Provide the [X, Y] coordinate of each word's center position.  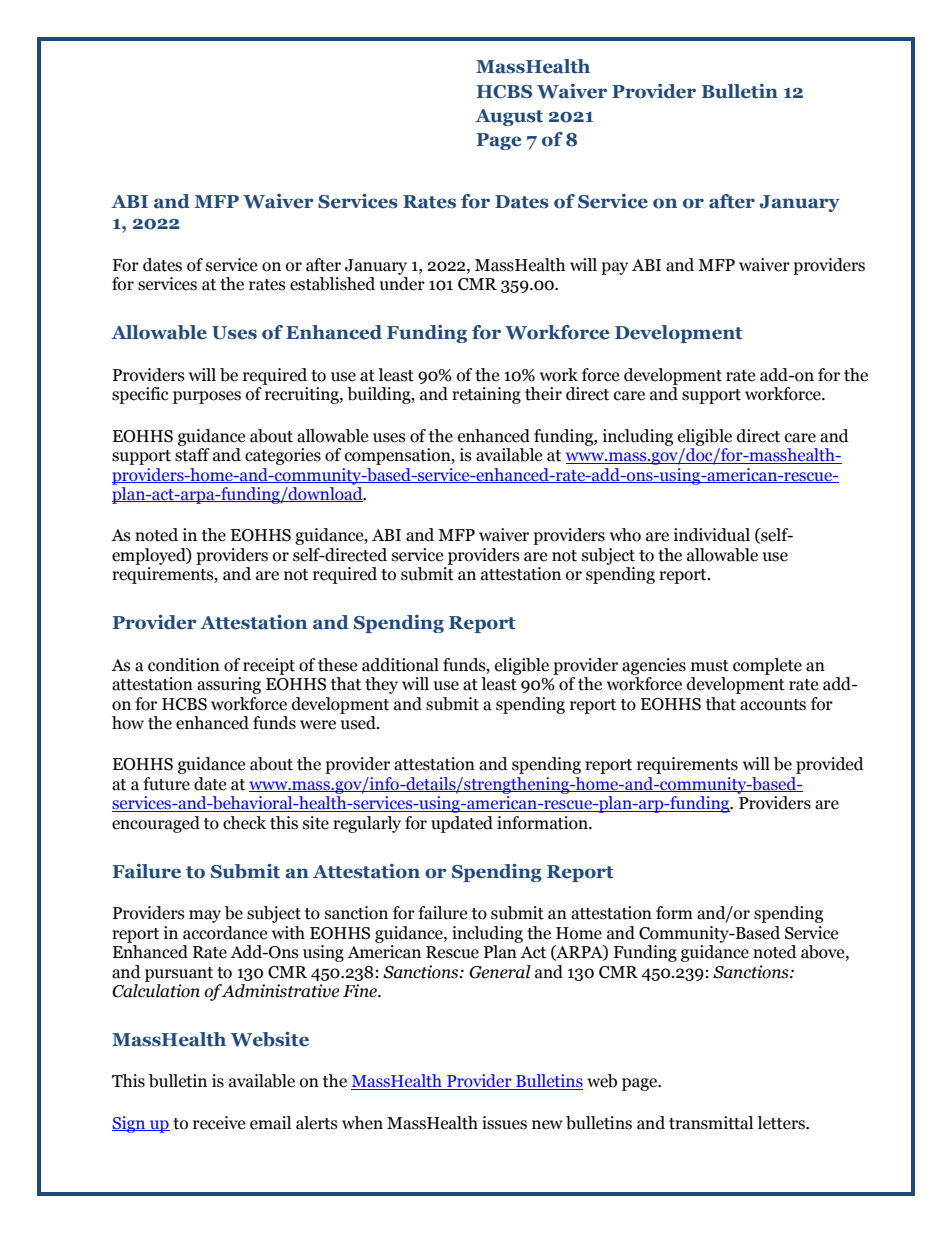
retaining [486, 395]
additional [400, 665]
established [332, 284]
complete [767, 666]
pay [614, 268]
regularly [367, 824]
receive [219, 1123]
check [244, 823]
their [543, 394]
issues [504, 1123]
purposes [207, 397]
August [509, 117]
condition [184, 665]
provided [830, 765]
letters [782, 1123]
